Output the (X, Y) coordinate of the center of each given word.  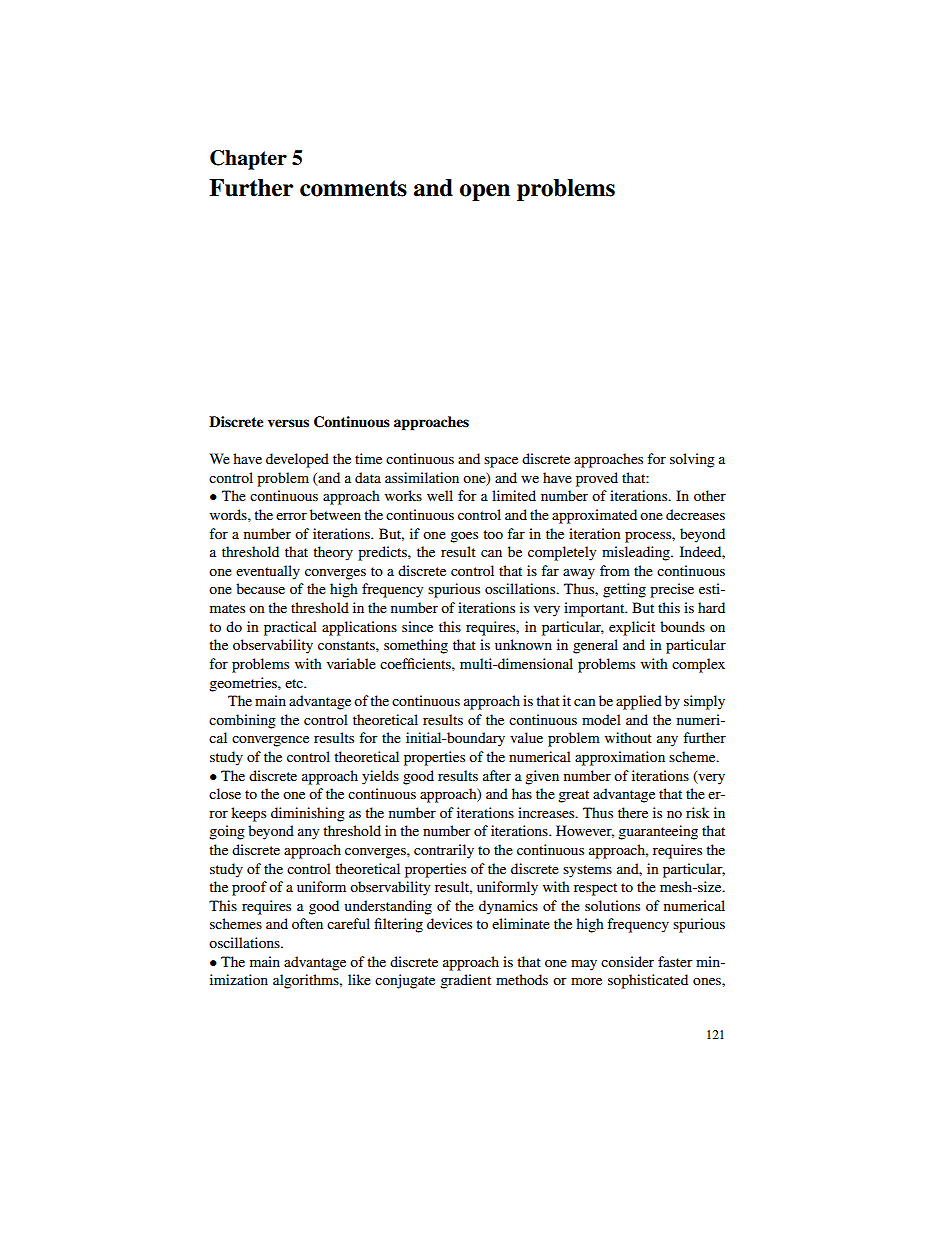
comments (353, 188)
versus (288, 423)
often (307, 923)
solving (692, 460)
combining (242, 721)
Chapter (248, 160)
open (485, 192)
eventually (268, 572)
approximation (620, 758)
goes (464, 537)
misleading (637, 553)
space (501, 462)
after (497, 775)
